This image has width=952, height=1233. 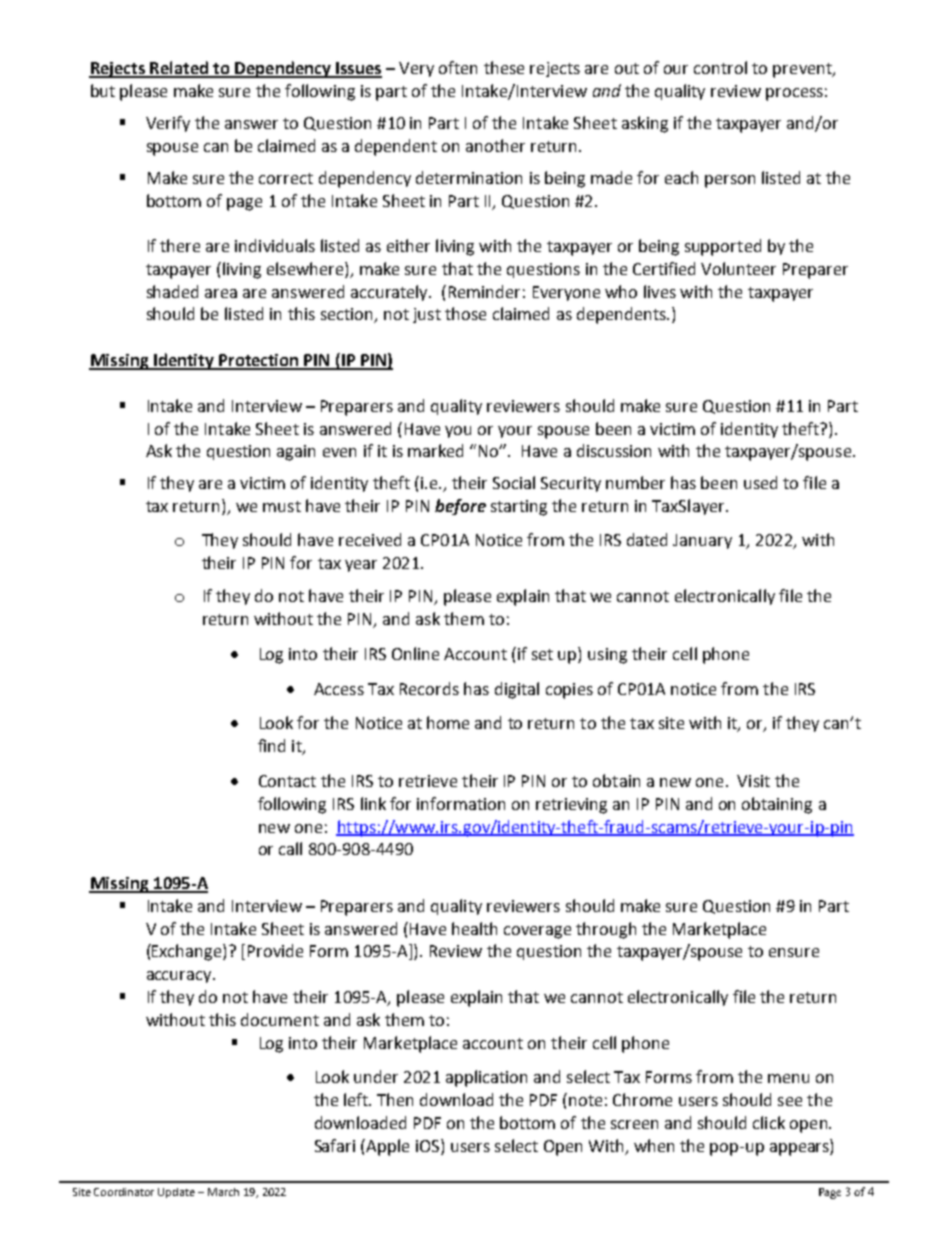 I want to click on January, so click(x=702, y=541).
